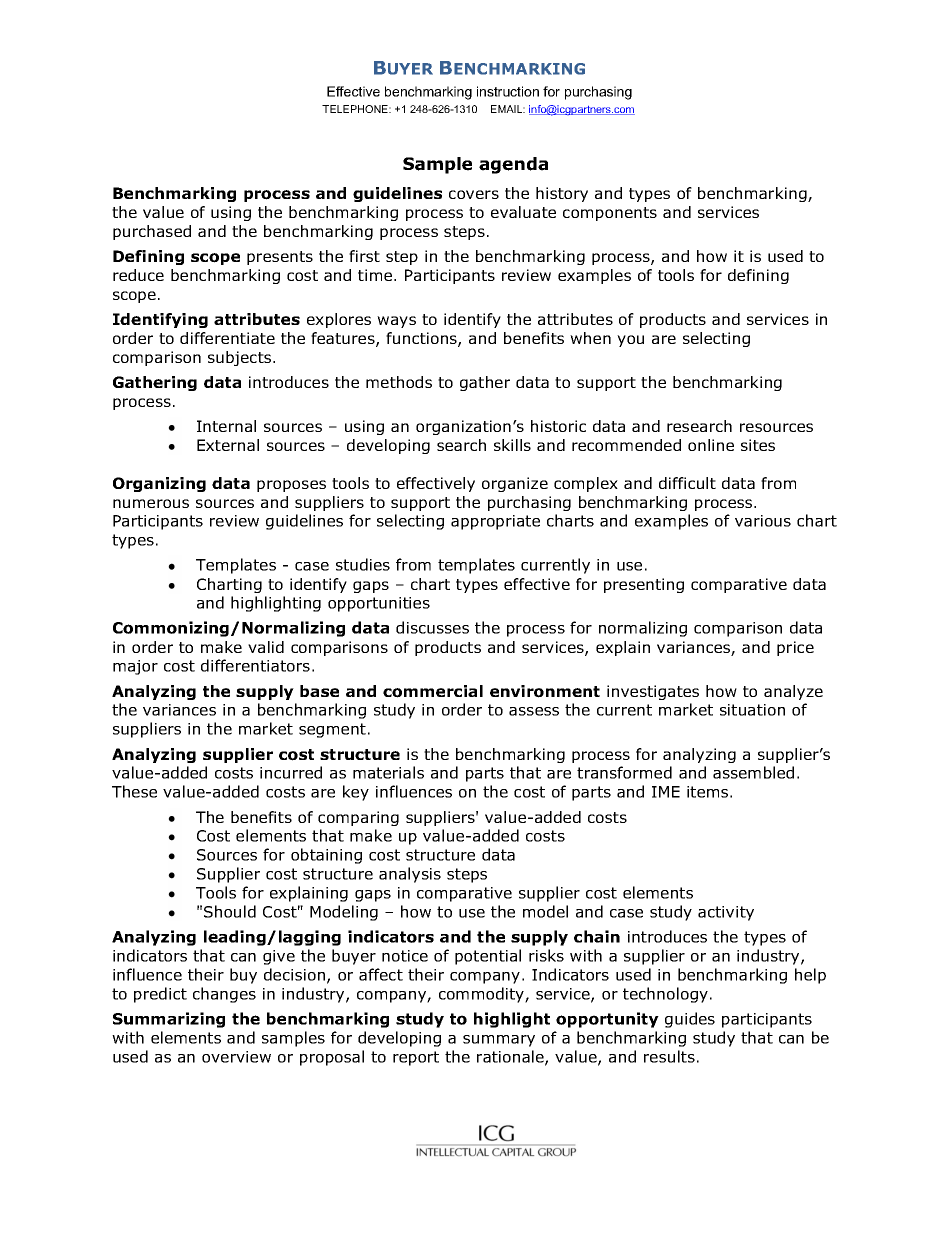 The height and width of the screenshot is (1233, 952). I want to click on differentiators, so click(255, 665).
